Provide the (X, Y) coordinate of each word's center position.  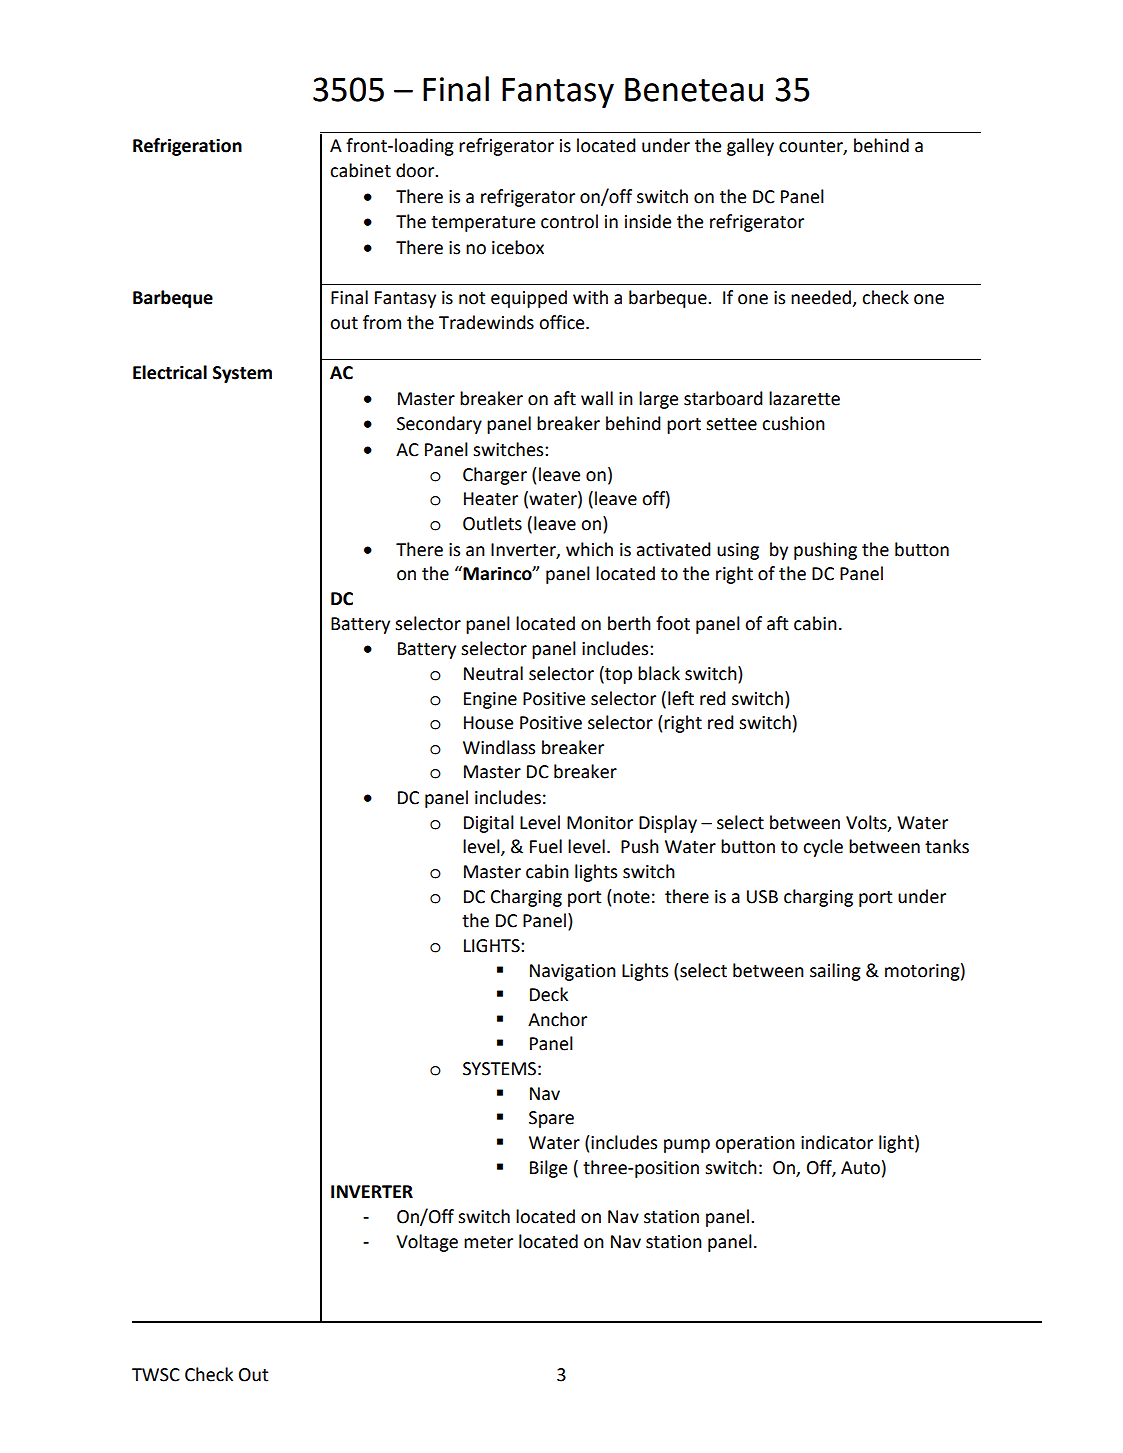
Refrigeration (187, 147)
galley (750, 147)
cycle (823, 848)
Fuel (546, 846)
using (738, 551)
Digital (489, 824)
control (569, 221)
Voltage (427, 1243)
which (589, 549)
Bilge (548, 1169)
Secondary (439, 425)
